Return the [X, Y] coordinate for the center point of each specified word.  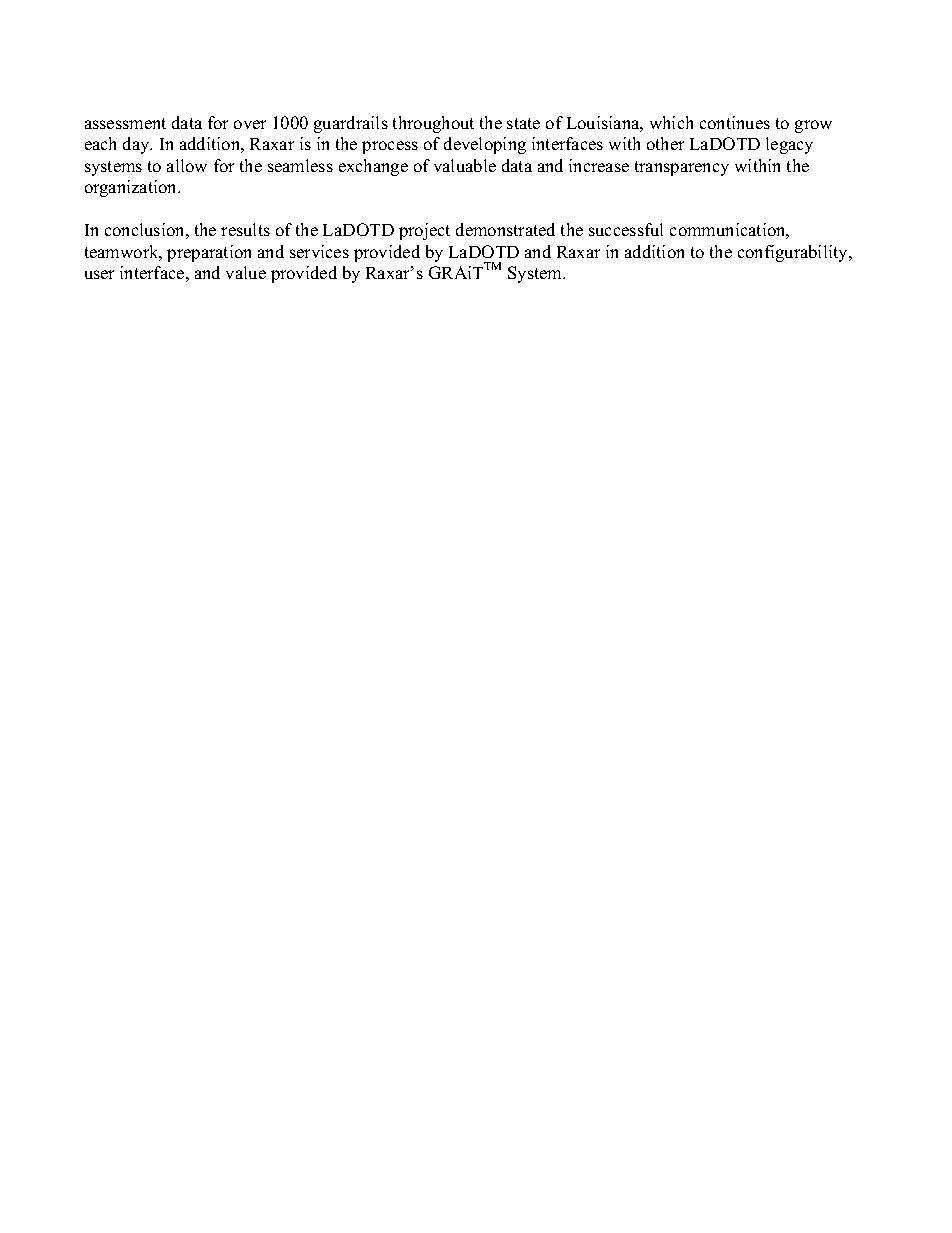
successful [626, 229]
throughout [433, 124]
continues [735, 122]
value [246, 272]
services [319, 251]
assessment [125, 123]
